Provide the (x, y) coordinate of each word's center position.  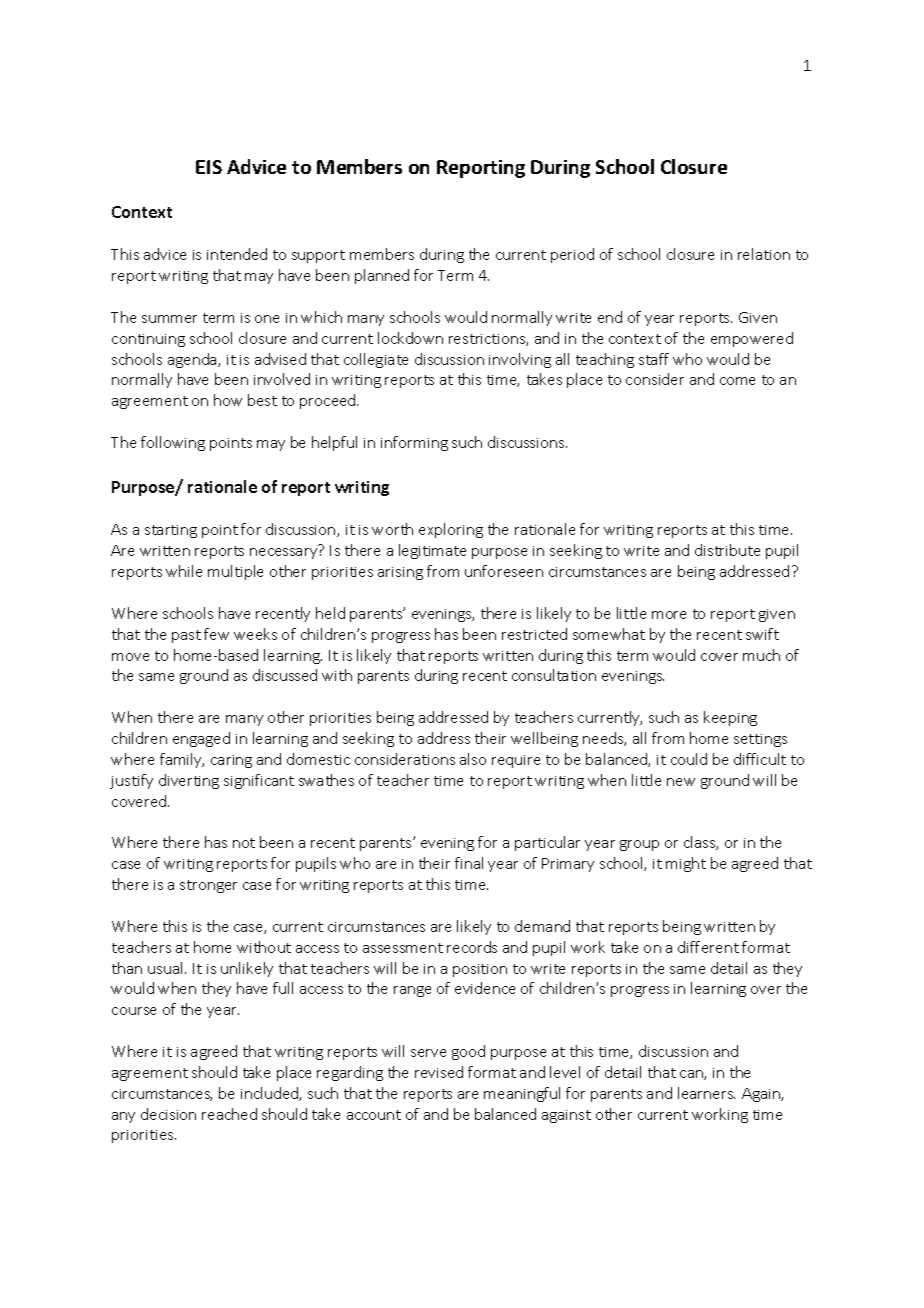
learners (706, 1093)
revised (439, 1072)
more (669, 615)
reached (229, 1114)
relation (764, 254)
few (216, 634)
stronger (208, 886)
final (469, 863)
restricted (534, 634)
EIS (209, 167)
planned (382, 276)
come (737, 381)
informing (414, 443)
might (686, 864)
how (228, 400)
